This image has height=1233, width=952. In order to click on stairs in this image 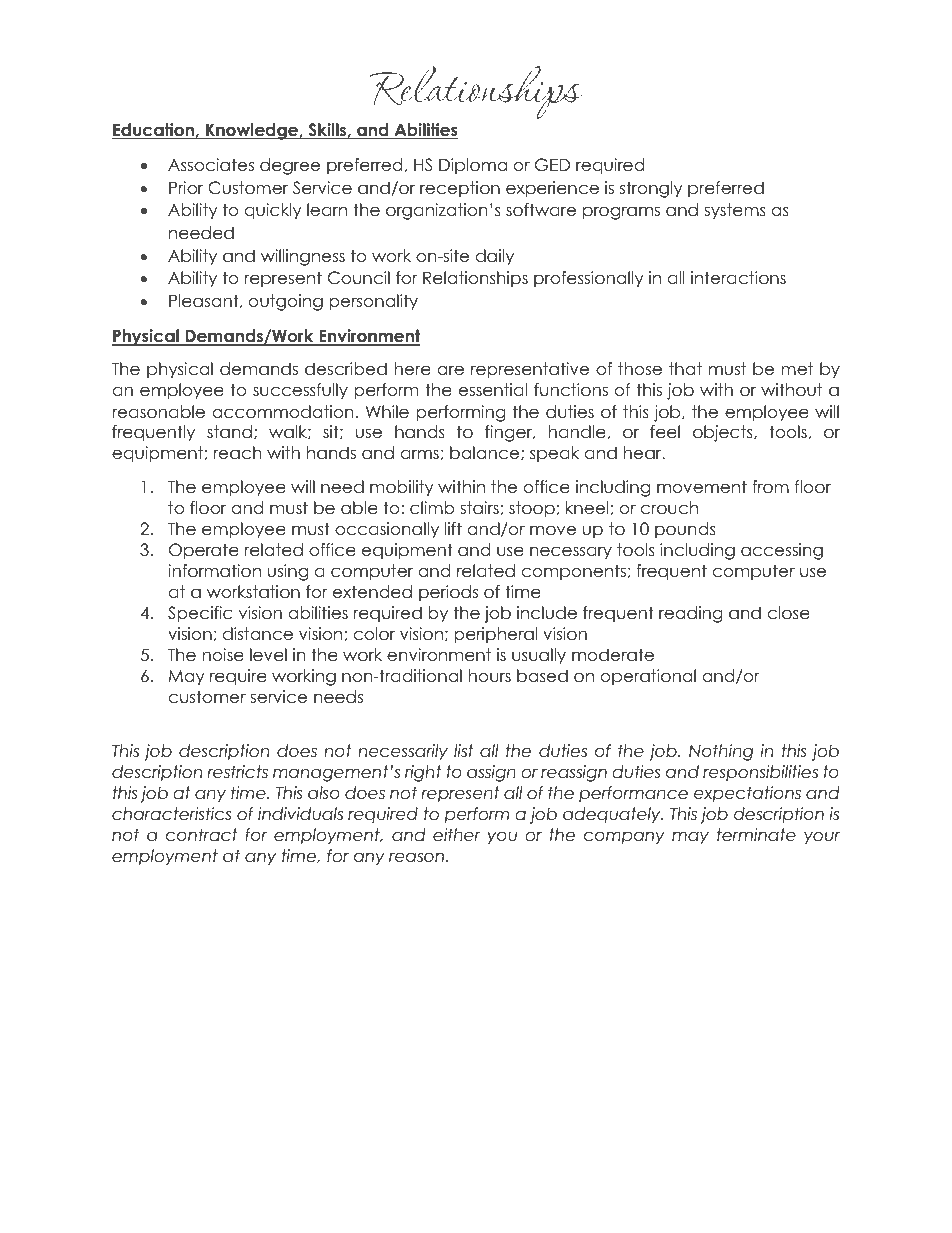, I will do `click(480, 508)`.
